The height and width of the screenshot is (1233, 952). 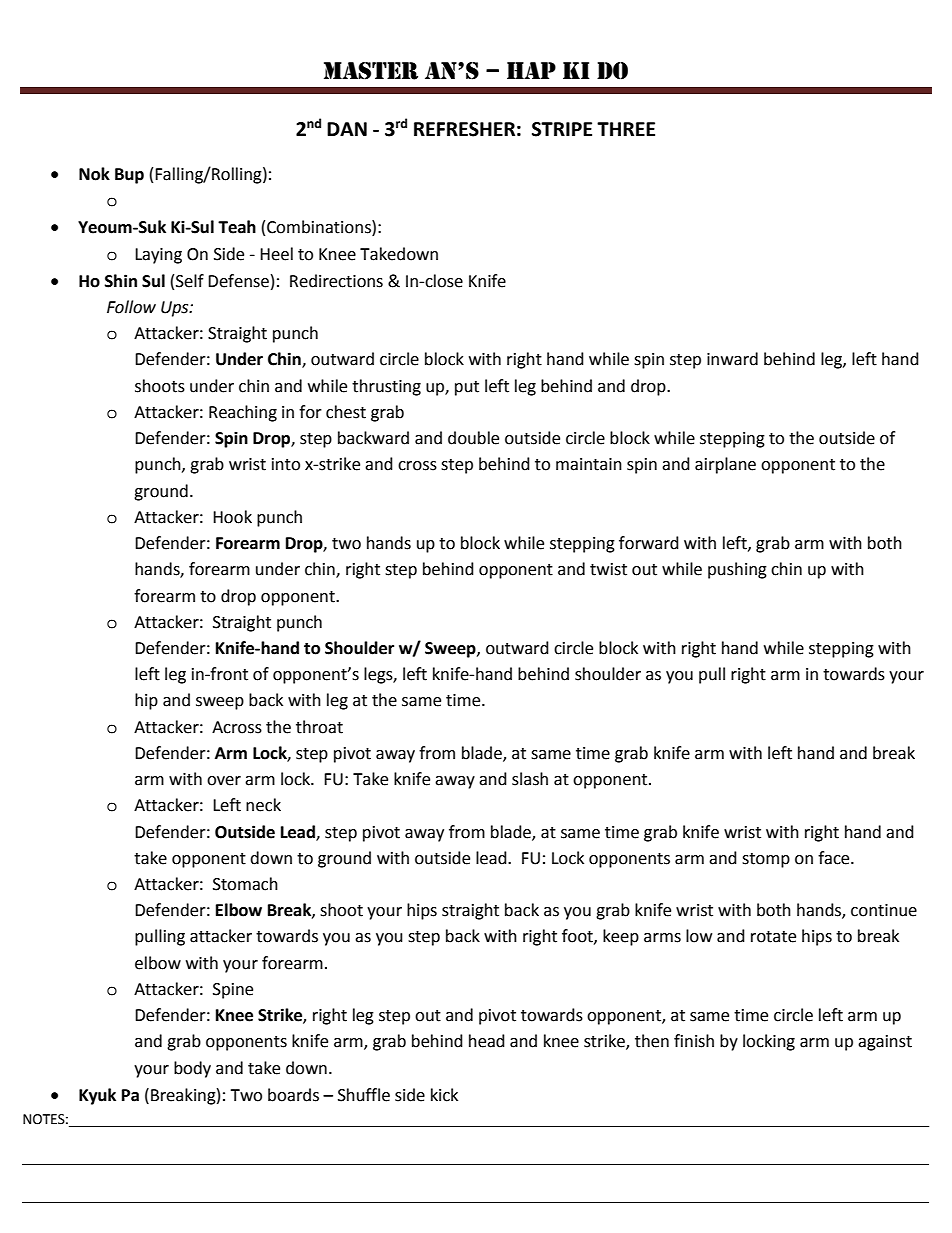 What do you see at coordinates (176, 309) in the screenshot?
I see `Ups` at bounding box center [176, 309].
